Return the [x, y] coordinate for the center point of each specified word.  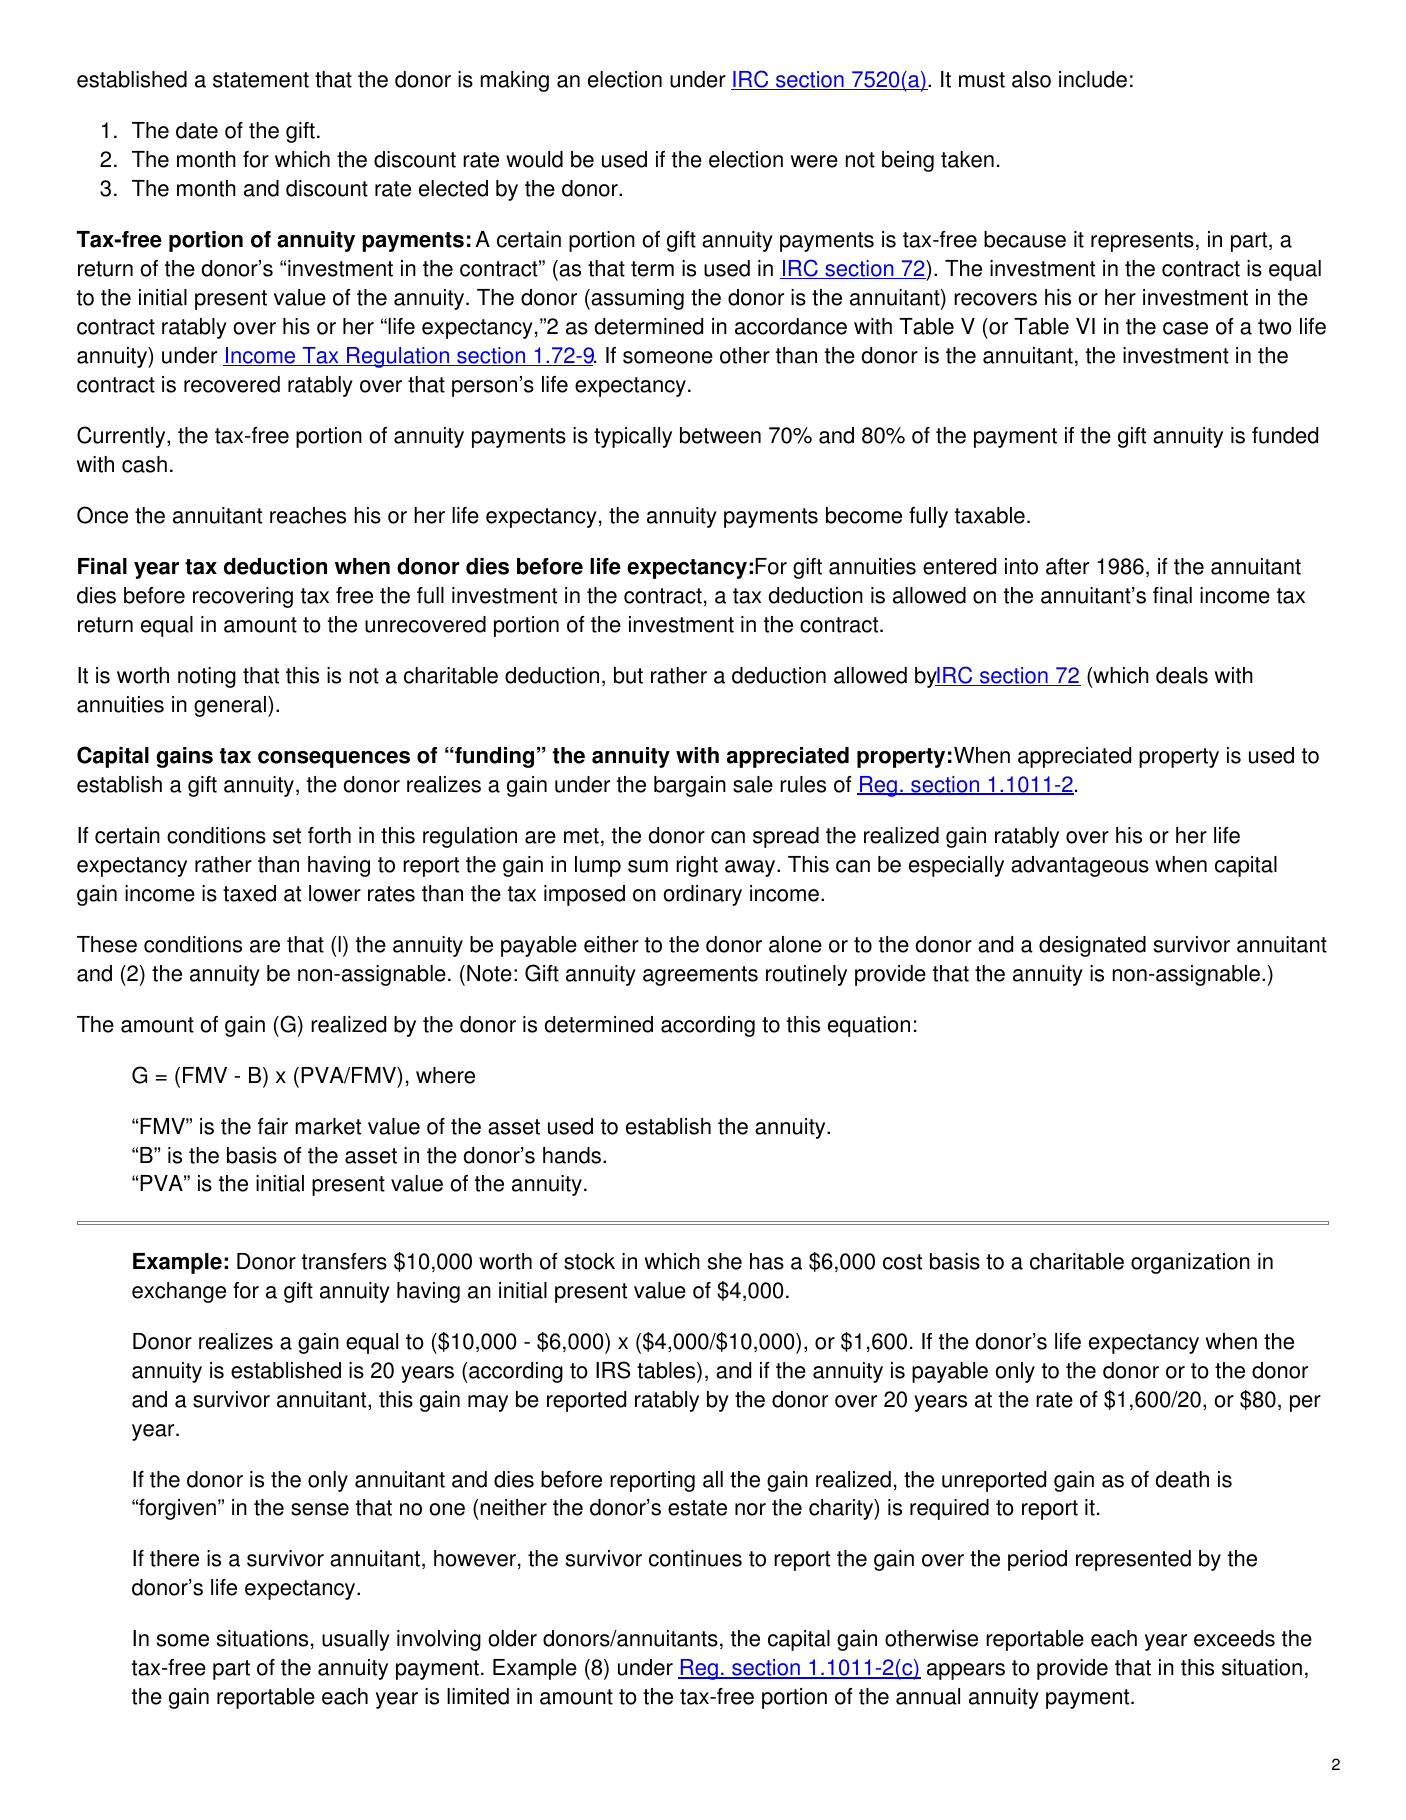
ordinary [703, 895]
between [720, 435]
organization [1190, 1263]
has [767, 1261]
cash [144, 464]
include [1093, 79]
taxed [249, 893]
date [197, 130]
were [814, 161]
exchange [179, 1292]
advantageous [1080, 866]
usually [356, 1640]
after [1067, 566]
